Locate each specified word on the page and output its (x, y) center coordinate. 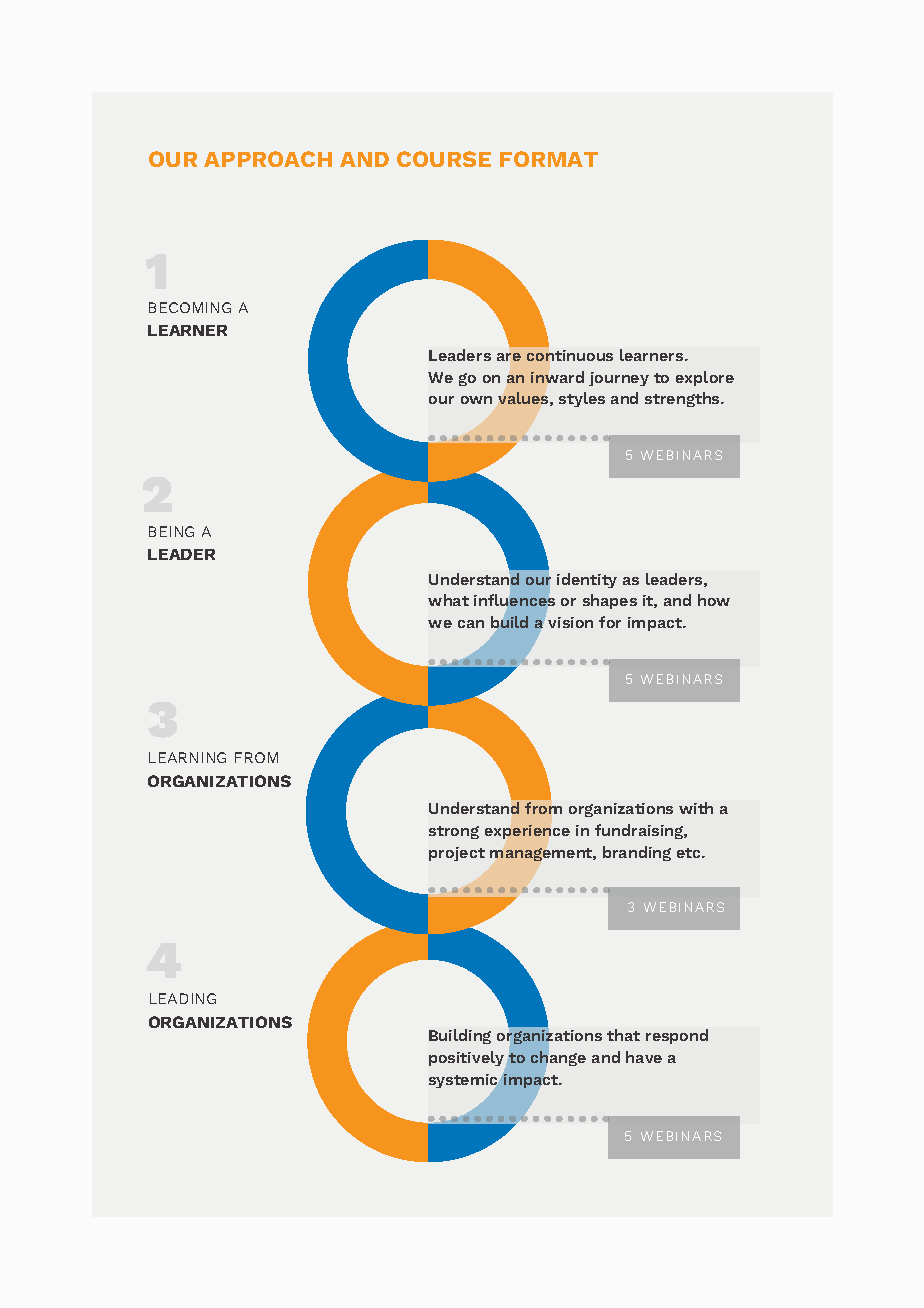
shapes (610, 601)
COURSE (444, 159)
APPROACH (268, 159)
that (623, 1035)
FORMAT (549, 159)
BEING (171, 531)
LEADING (183, 998)
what (448, 600)
